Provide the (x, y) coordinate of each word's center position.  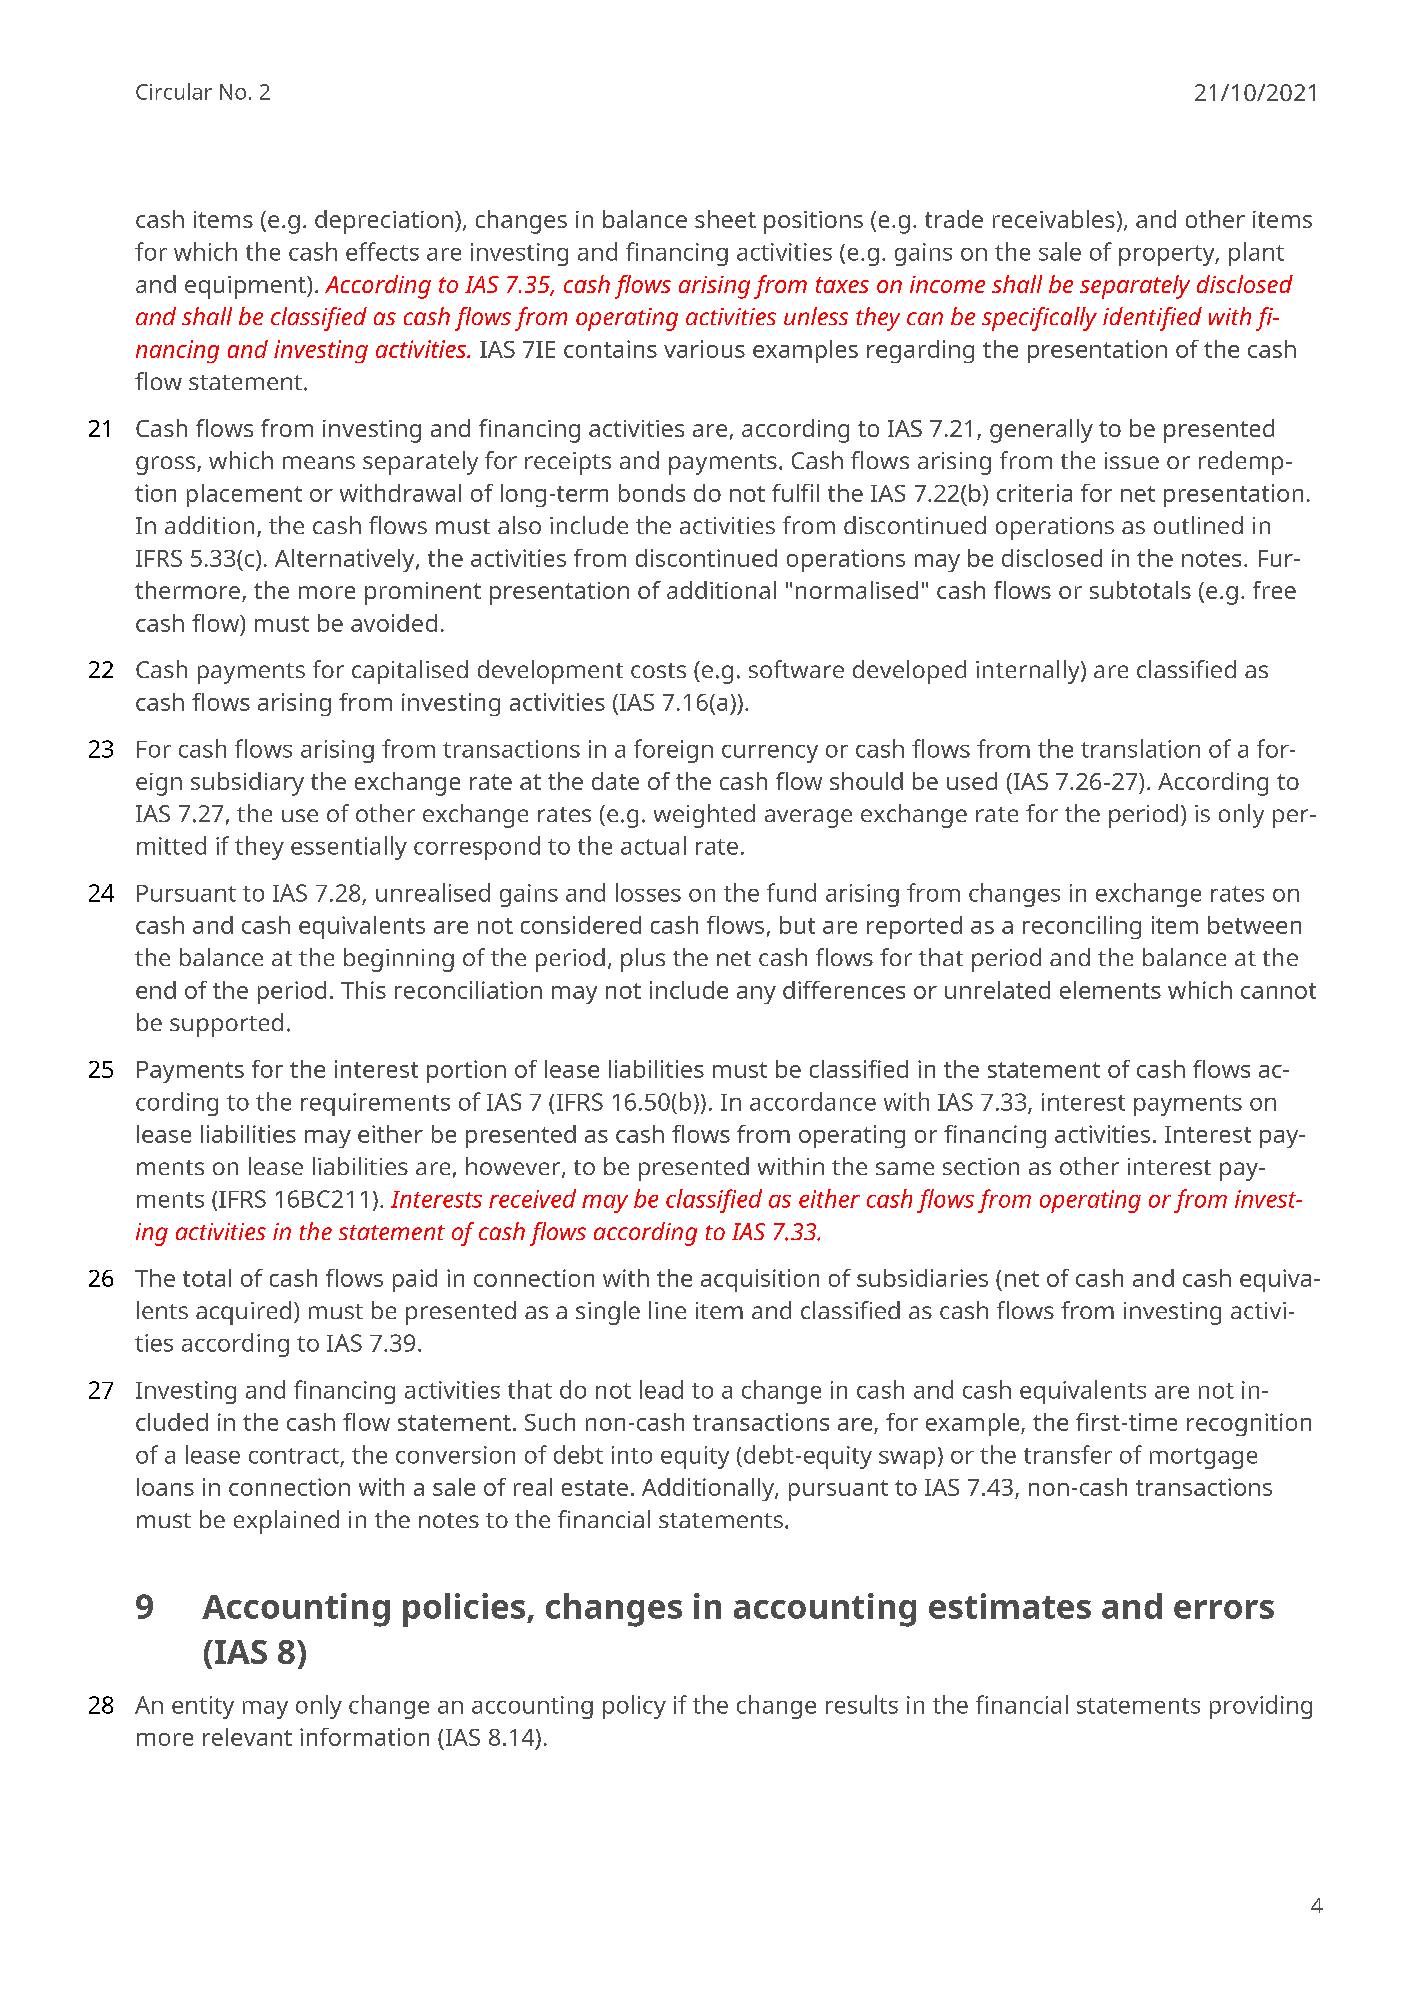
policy (634, 1707)
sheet (725, 219)
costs (658, 670)
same (905, 1168)
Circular (174, 91)
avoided (394, 623)
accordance (813, 1101)
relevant (247, 1737)
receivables (1054, 219)
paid (415, 1280)
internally (1029, 672)
